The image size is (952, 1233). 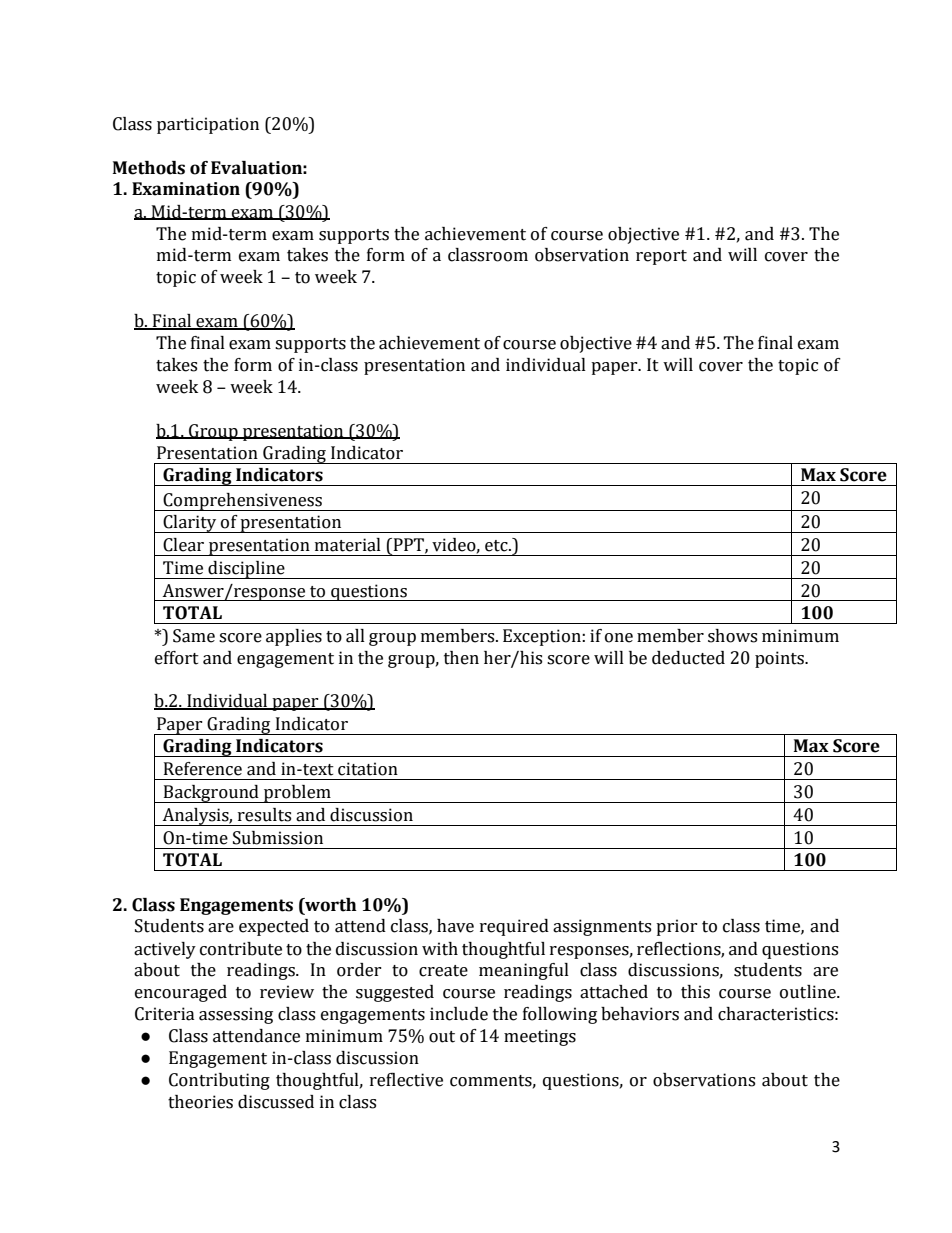 What do you see at coordinates (455, 926) in the screenshot?
I see `have` at bounding box center [455, 926].
